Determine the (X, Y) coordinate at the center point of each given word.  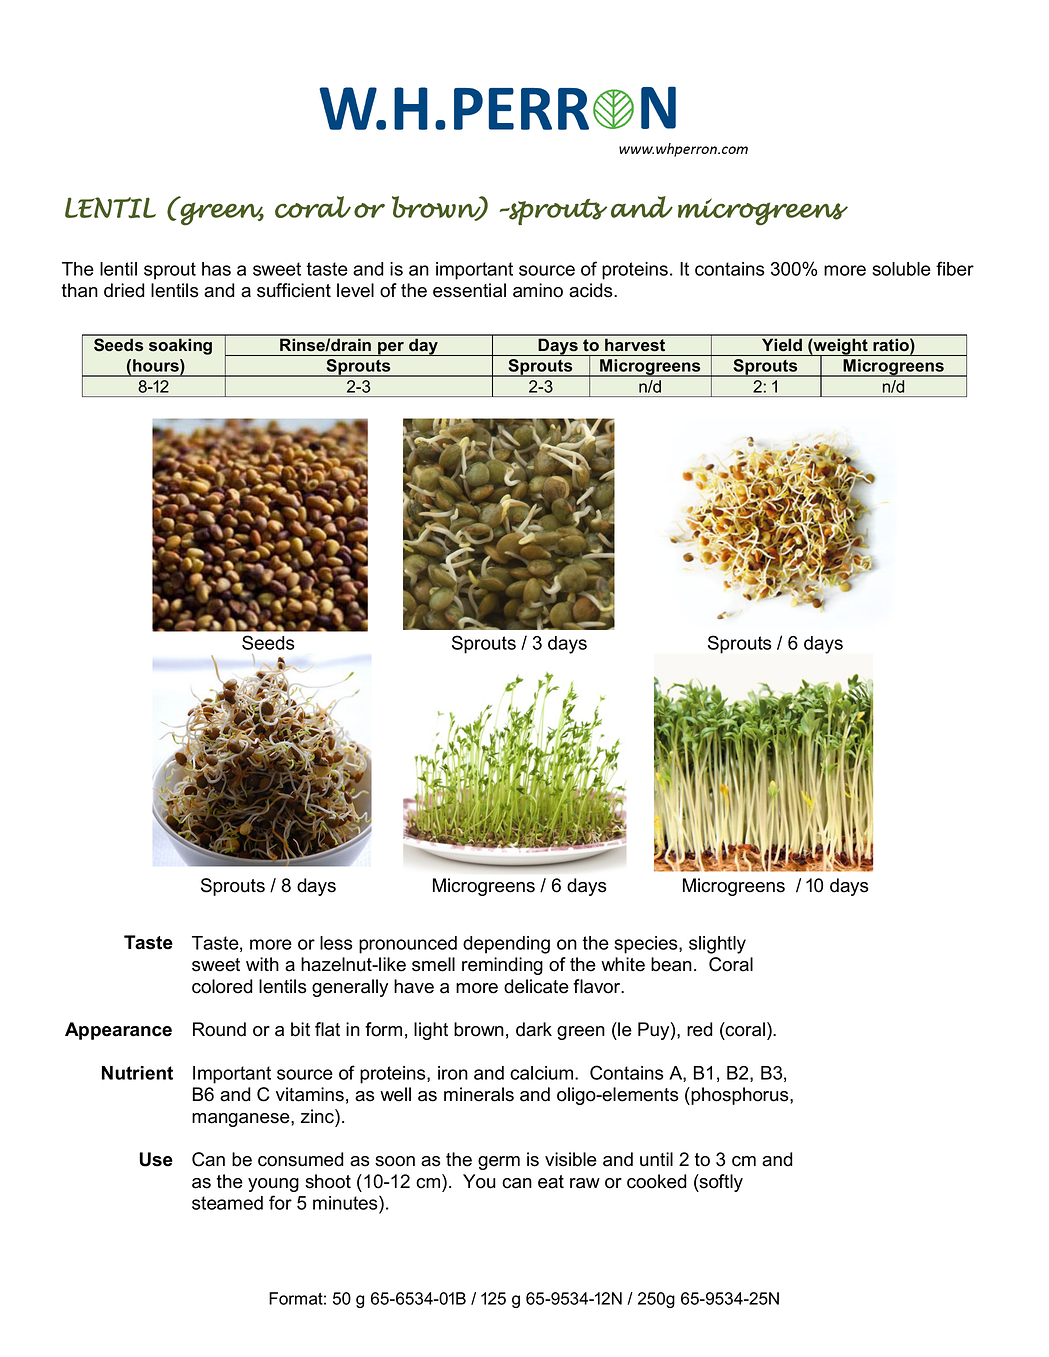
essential (469, 290)
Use (156, 1159)
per (391, 349)
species (647, 945)
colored (222, 986)
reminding (502, 966)
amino (538, 290)
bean (671, 964)
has (216, 269)
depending (506, 945)
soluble (901, 269)
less (336, 943)
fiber (955, 268)
